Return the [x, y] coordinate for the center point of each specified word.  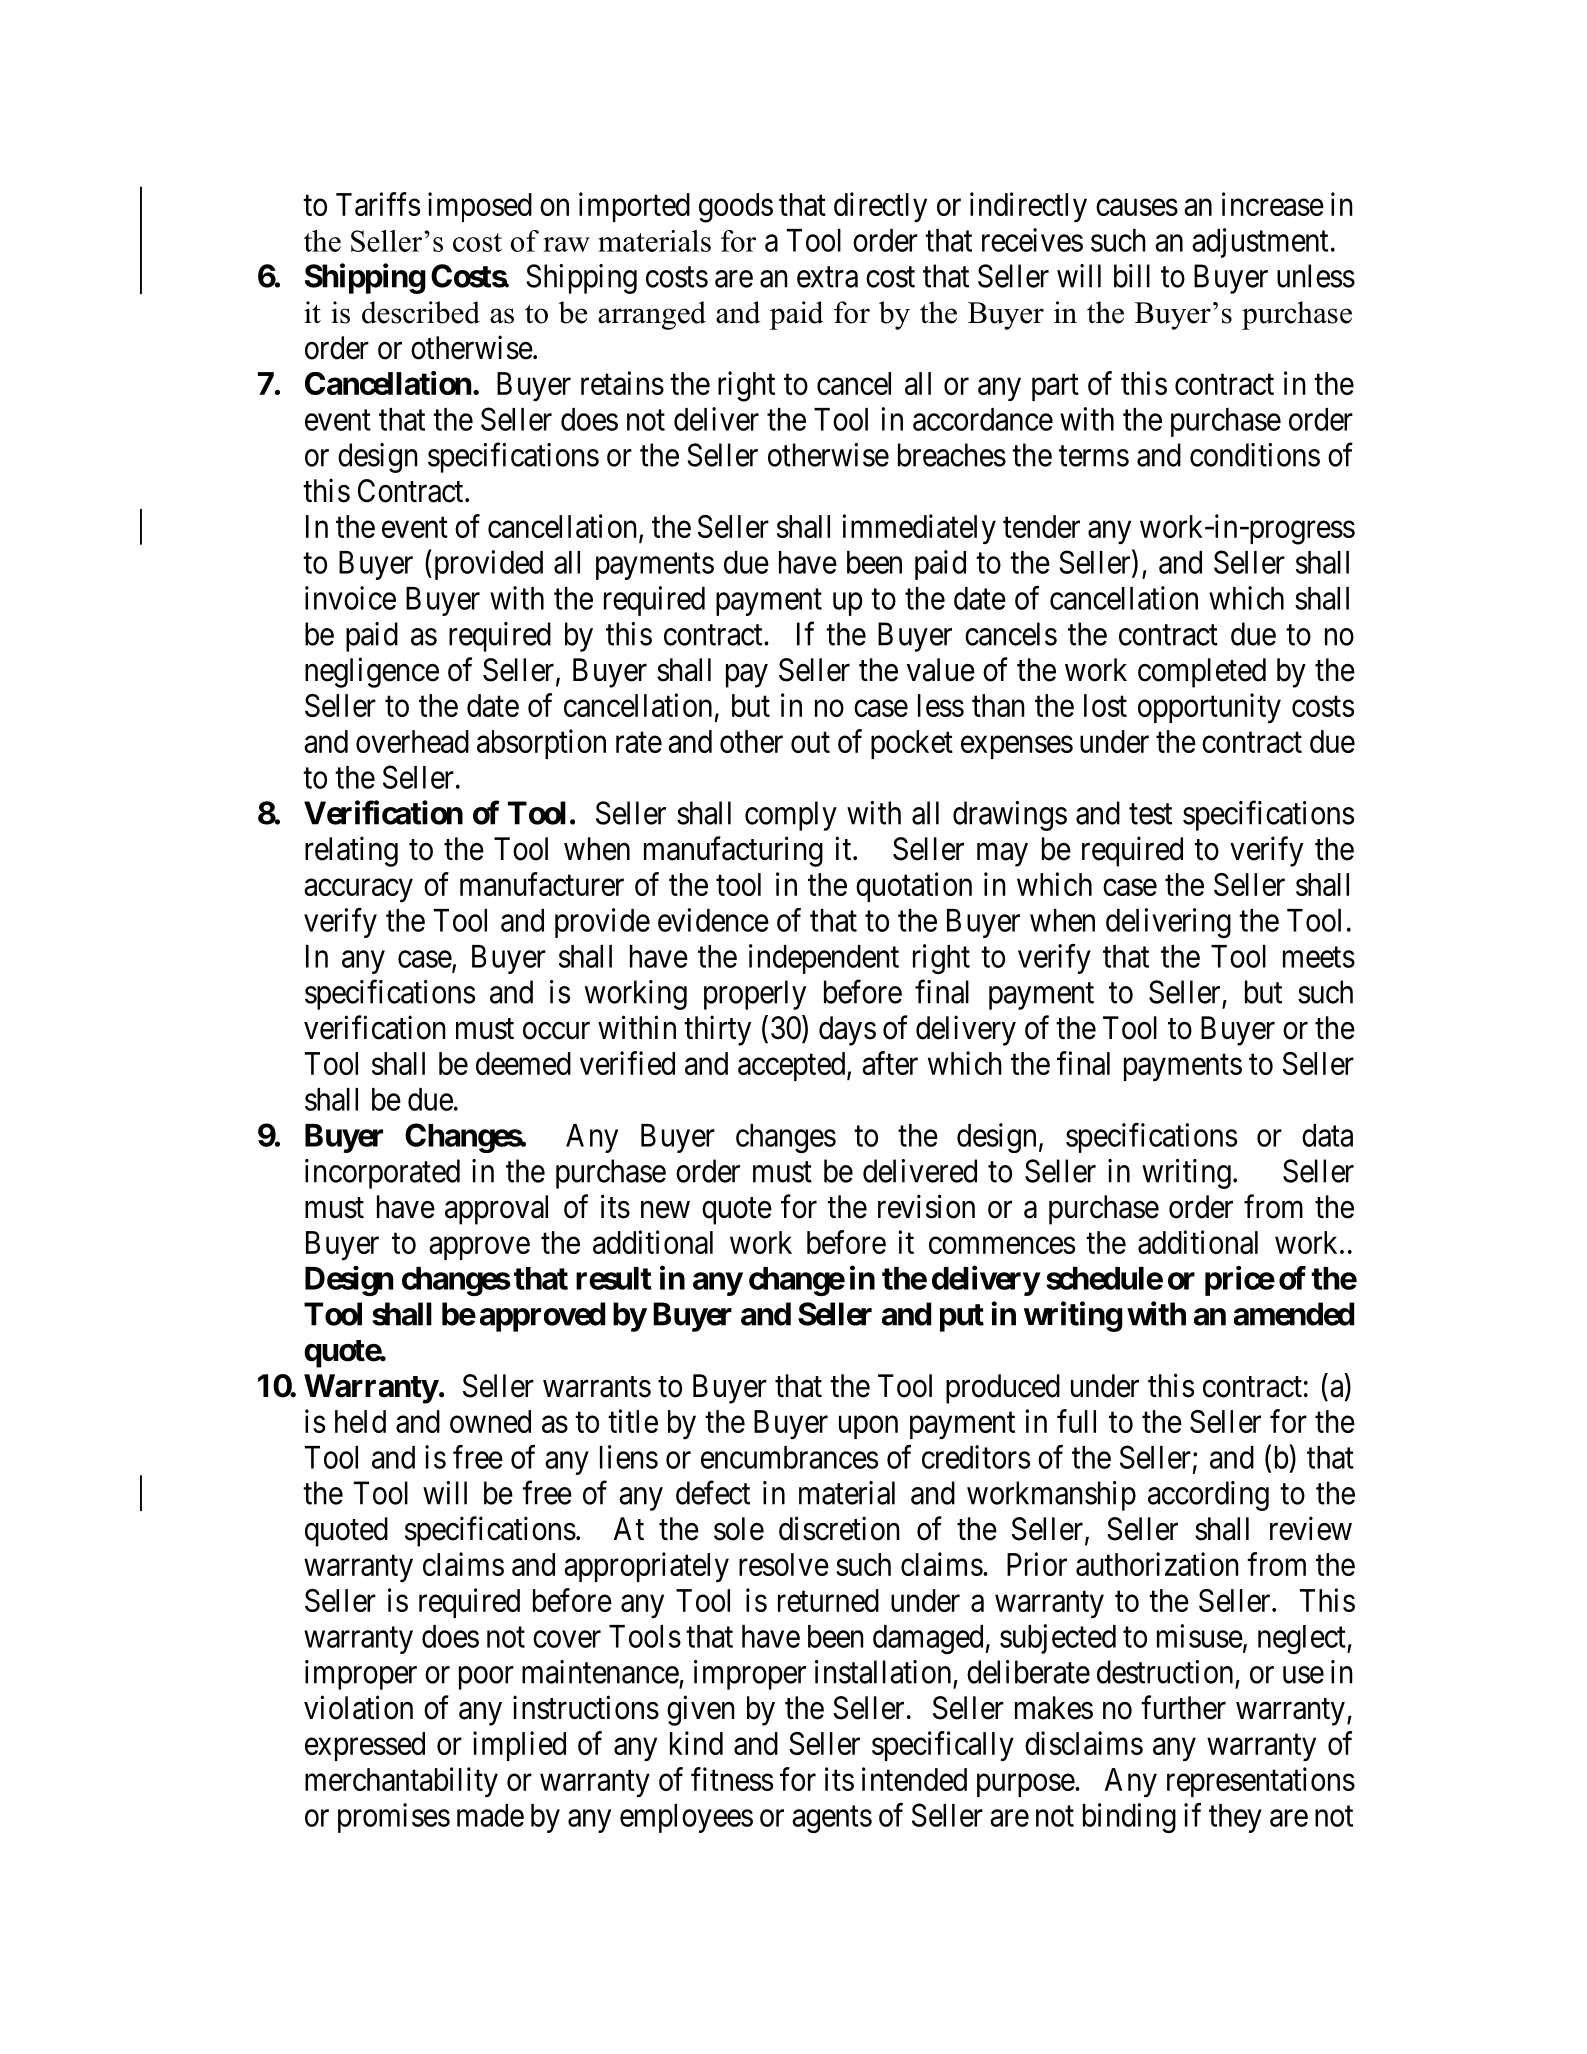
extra [827, 277]
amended [1294, 1314]
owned [490, 1421]
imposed [480, 207]
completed [1202, 673]
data [1327, 1135]
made [490, 1815]
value [941, 670]
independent [824, 959]
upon [868, 1427]
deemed [523, 1063]
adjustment [1260, 243]
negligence [372, 672]
